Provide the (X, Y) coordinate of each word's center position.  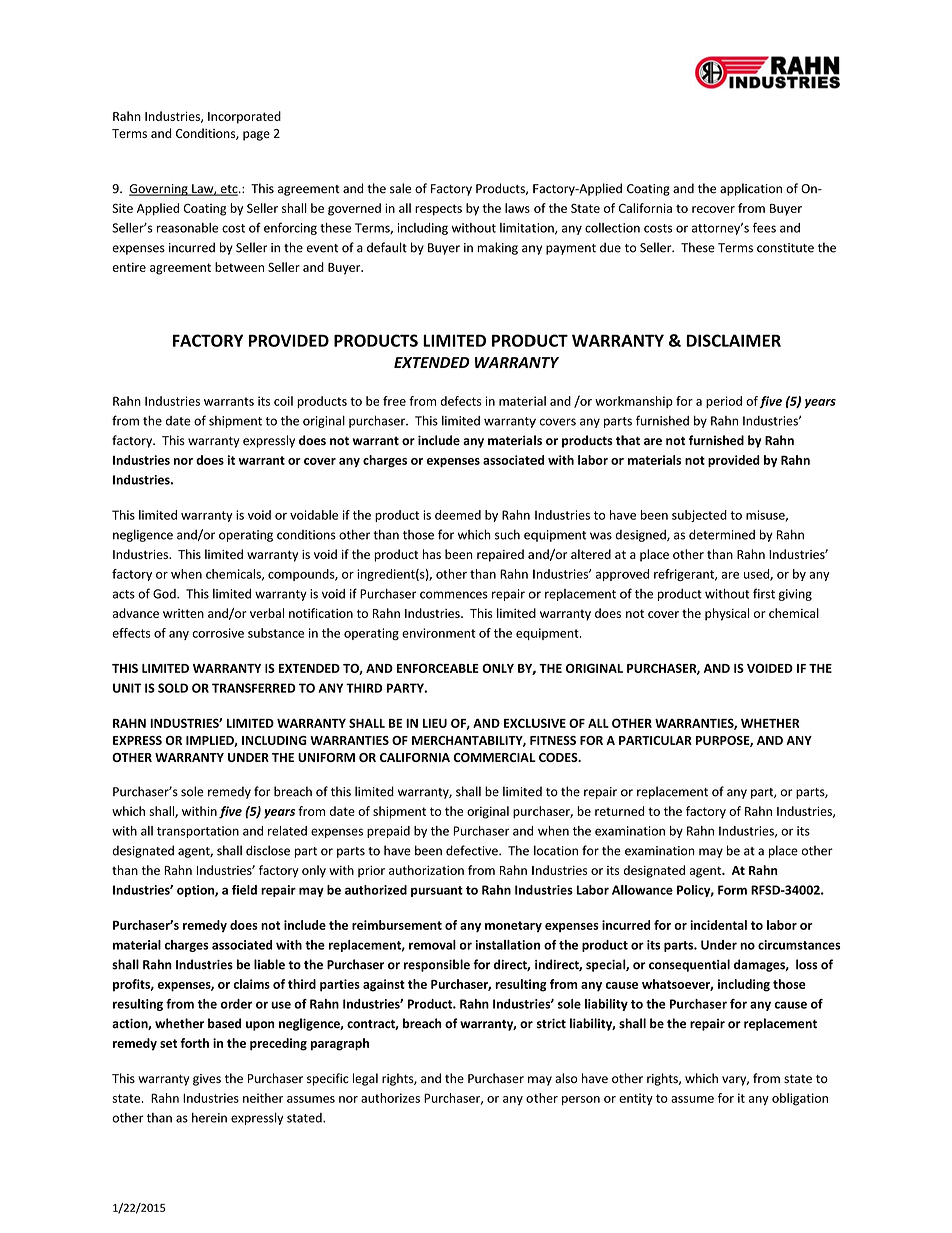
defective (473, 850)
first (764, 593)
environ (423, 633)
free (394, 401)
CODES (559, 757)
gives (207, 1080)
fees (764, 227)
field (244, 890)
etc (229, 190)
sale (400, 188)
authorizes (390, 1098)
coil (283, 401)
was (601, 536)
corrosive (218, 633)
